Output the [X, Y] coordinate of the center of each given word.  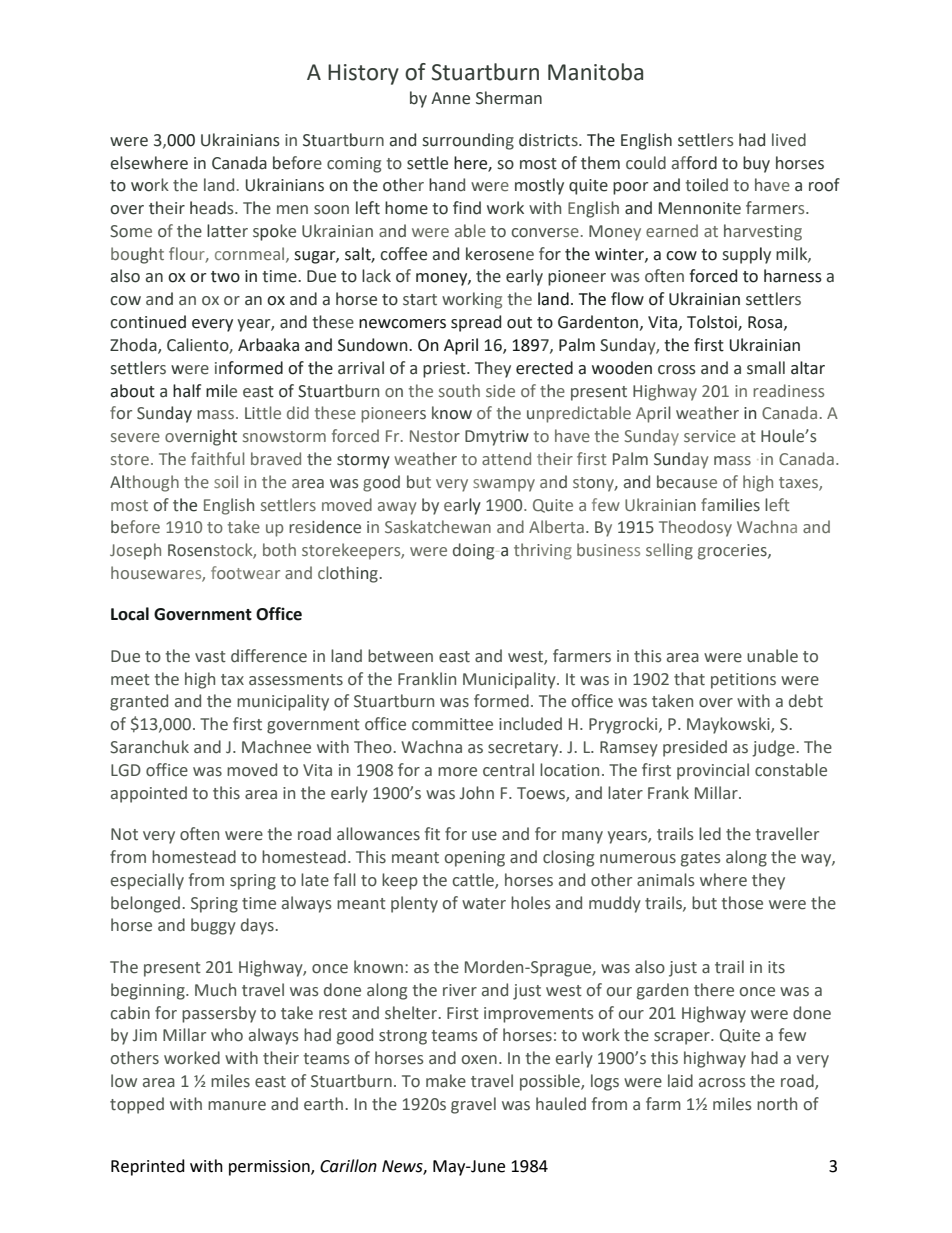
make [446, 1081]
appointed [149, 794]
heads [213, 208]
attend [506, 458]
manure [237, 1106]
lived [789, 140]
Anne [450, 98]
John [477, 793]
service [710, 436]
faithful [217, 458]
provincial [713, 771]
